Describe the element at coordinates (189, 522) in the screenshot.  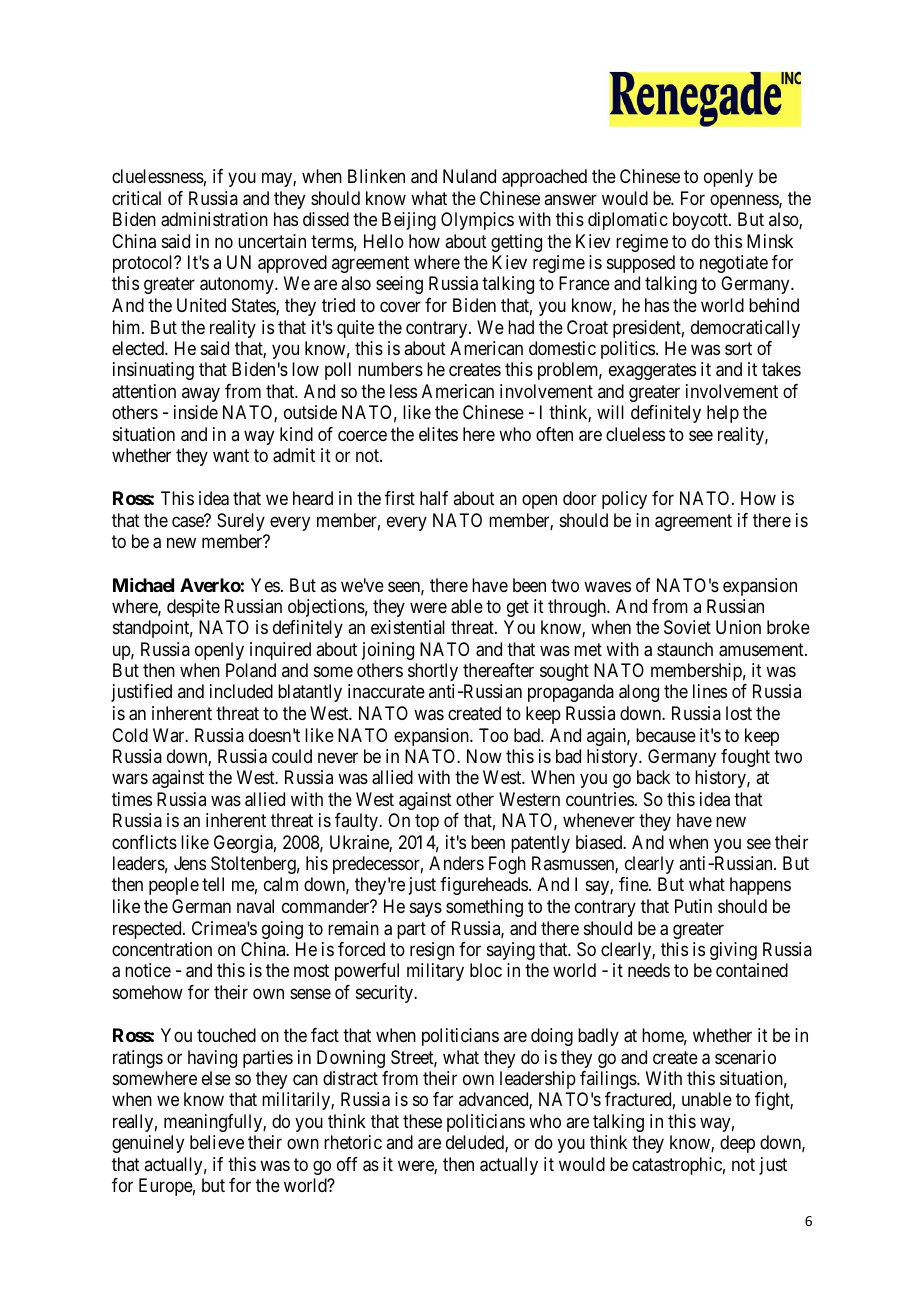
I see `case` at that location.
